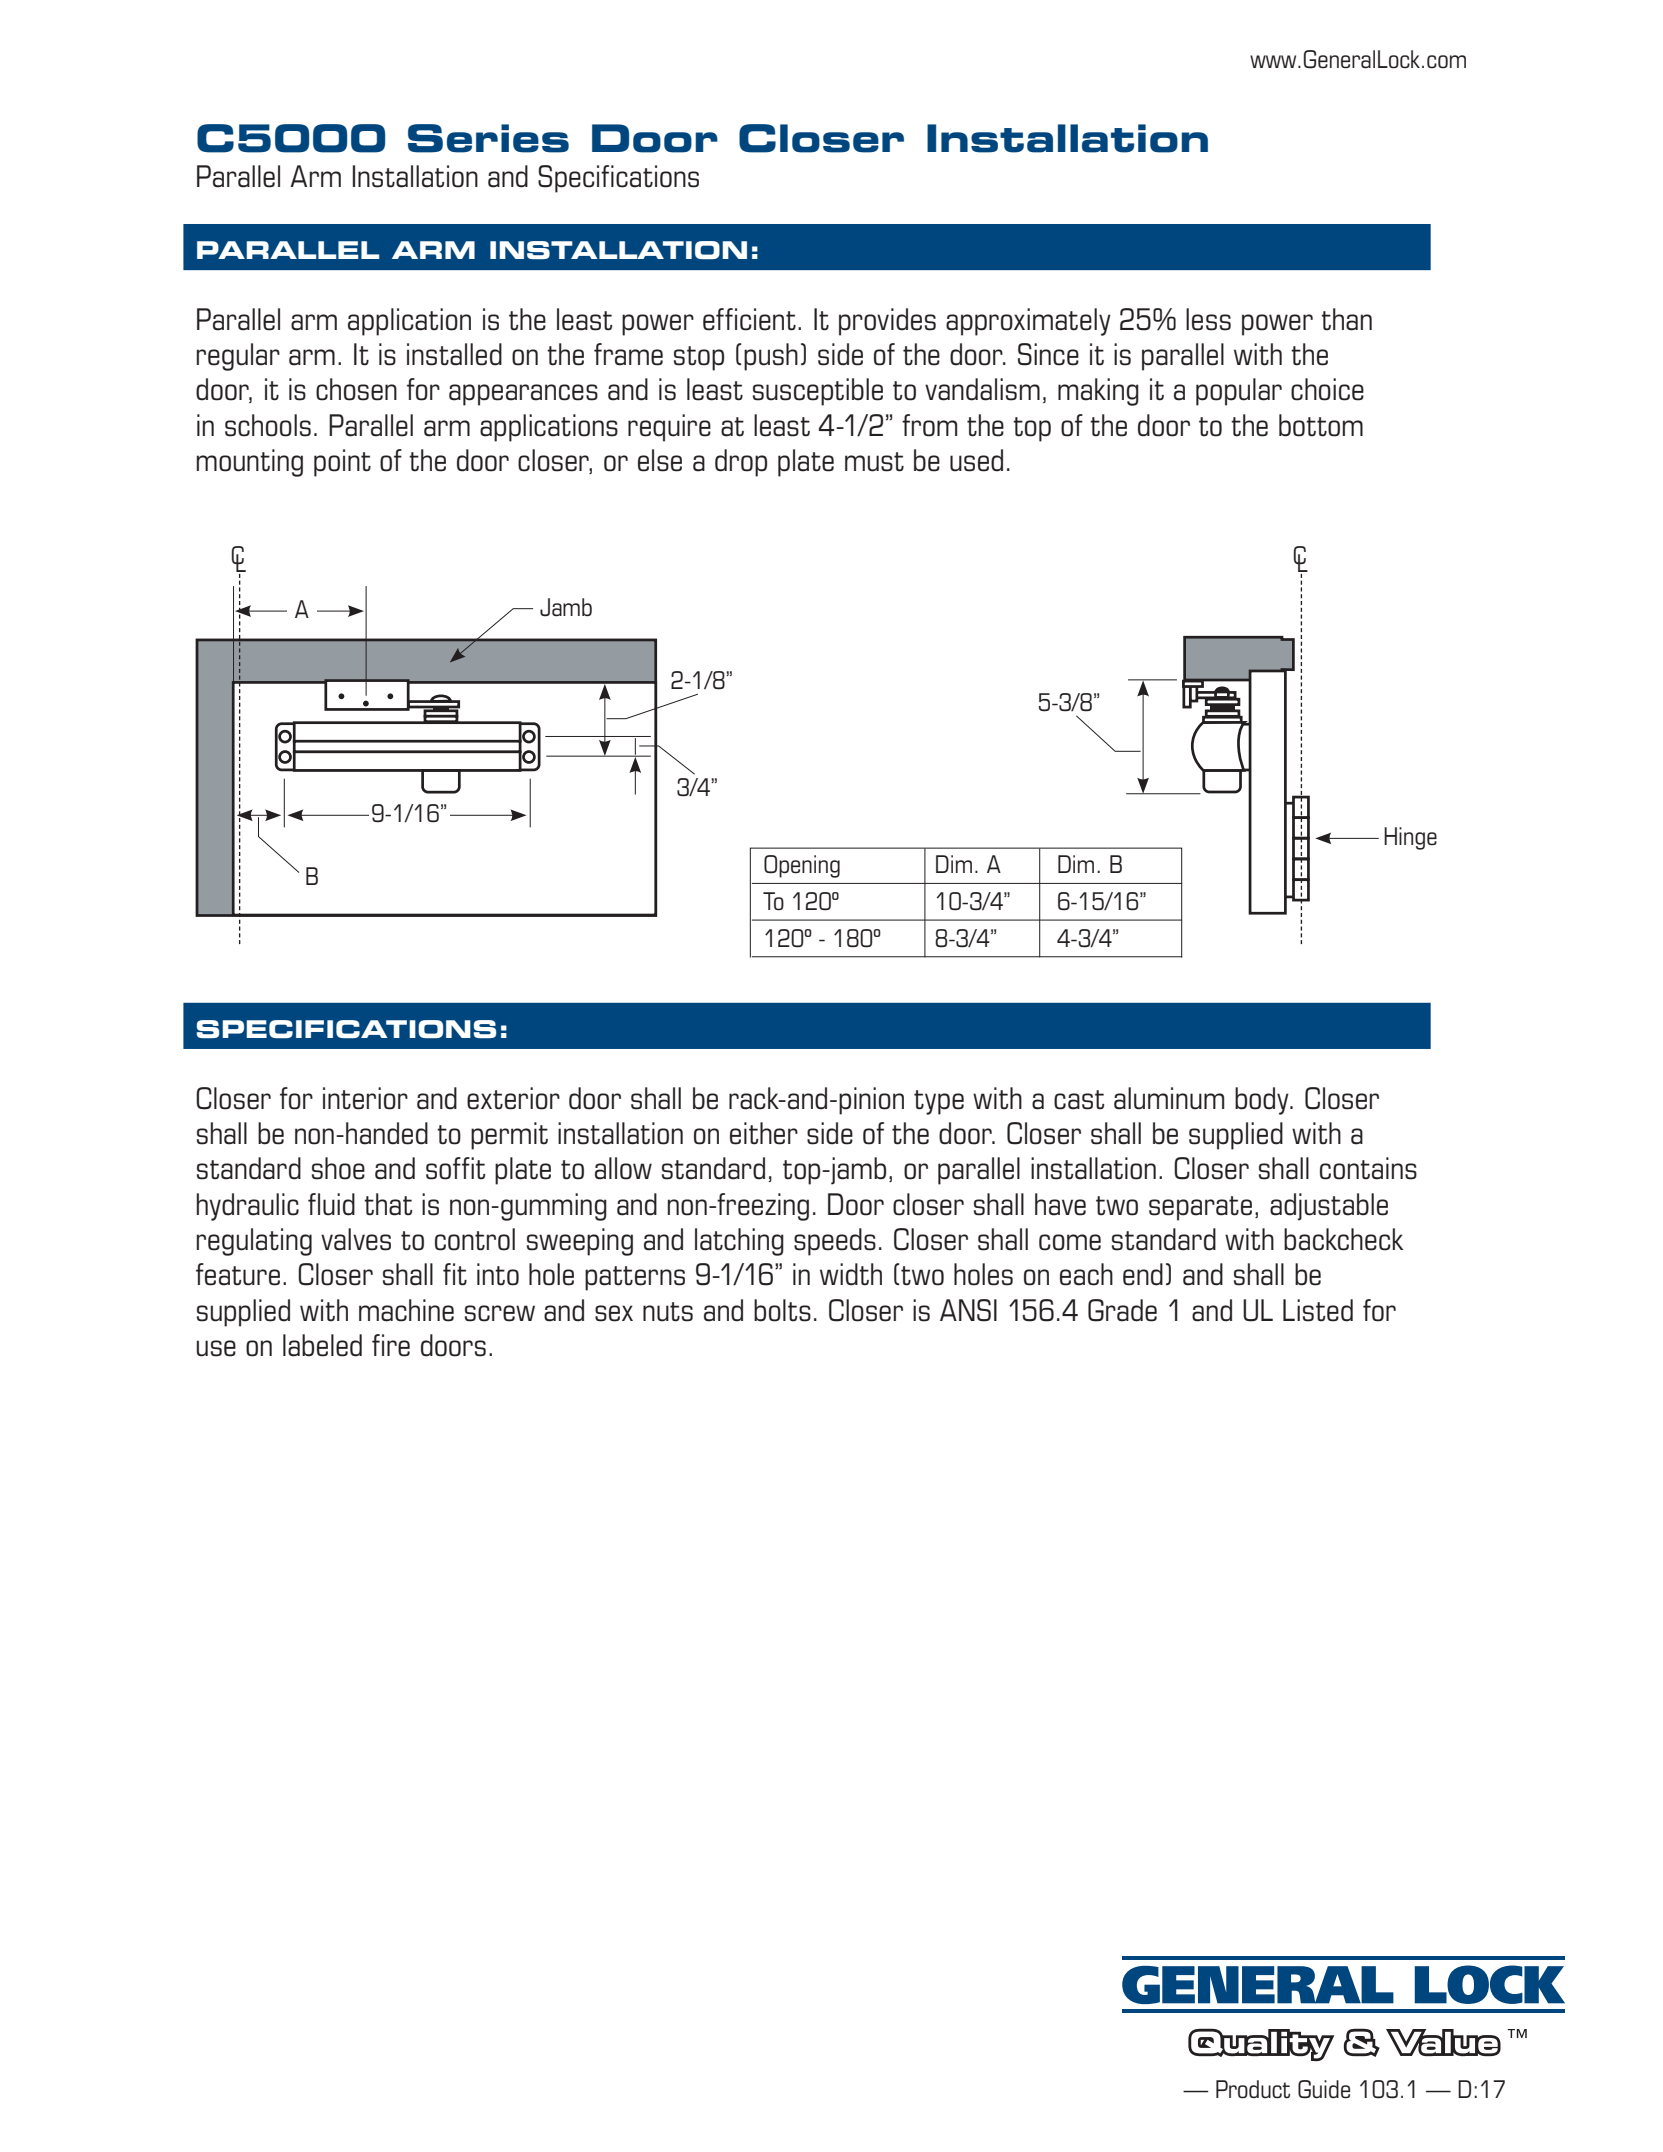 Image resolution: width=1663 pixels, height=2152 pixels. Describe the element at coordinates (365, 1098) in the document. I see `interior` at that location.
